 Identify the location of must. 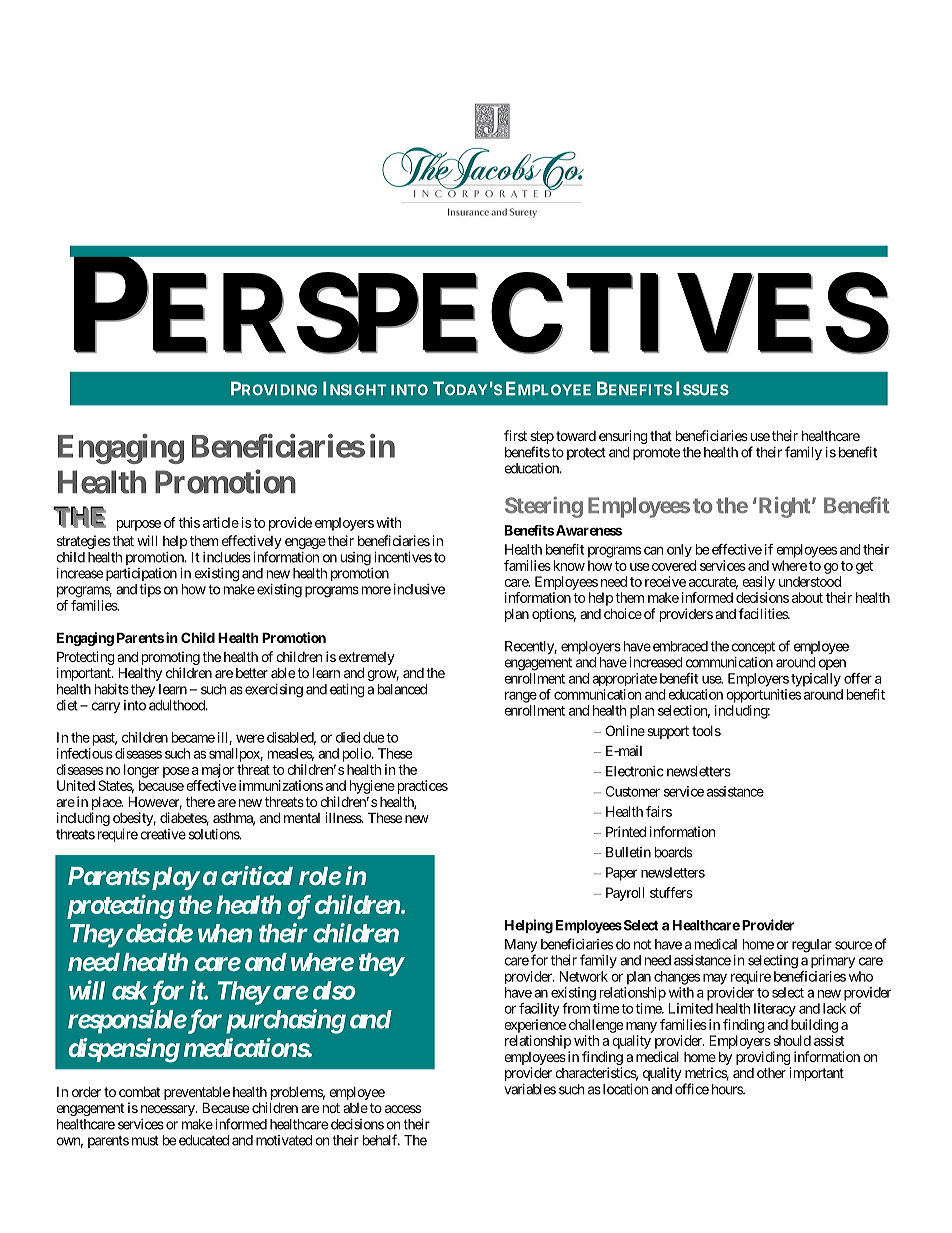
(145, 1141).
